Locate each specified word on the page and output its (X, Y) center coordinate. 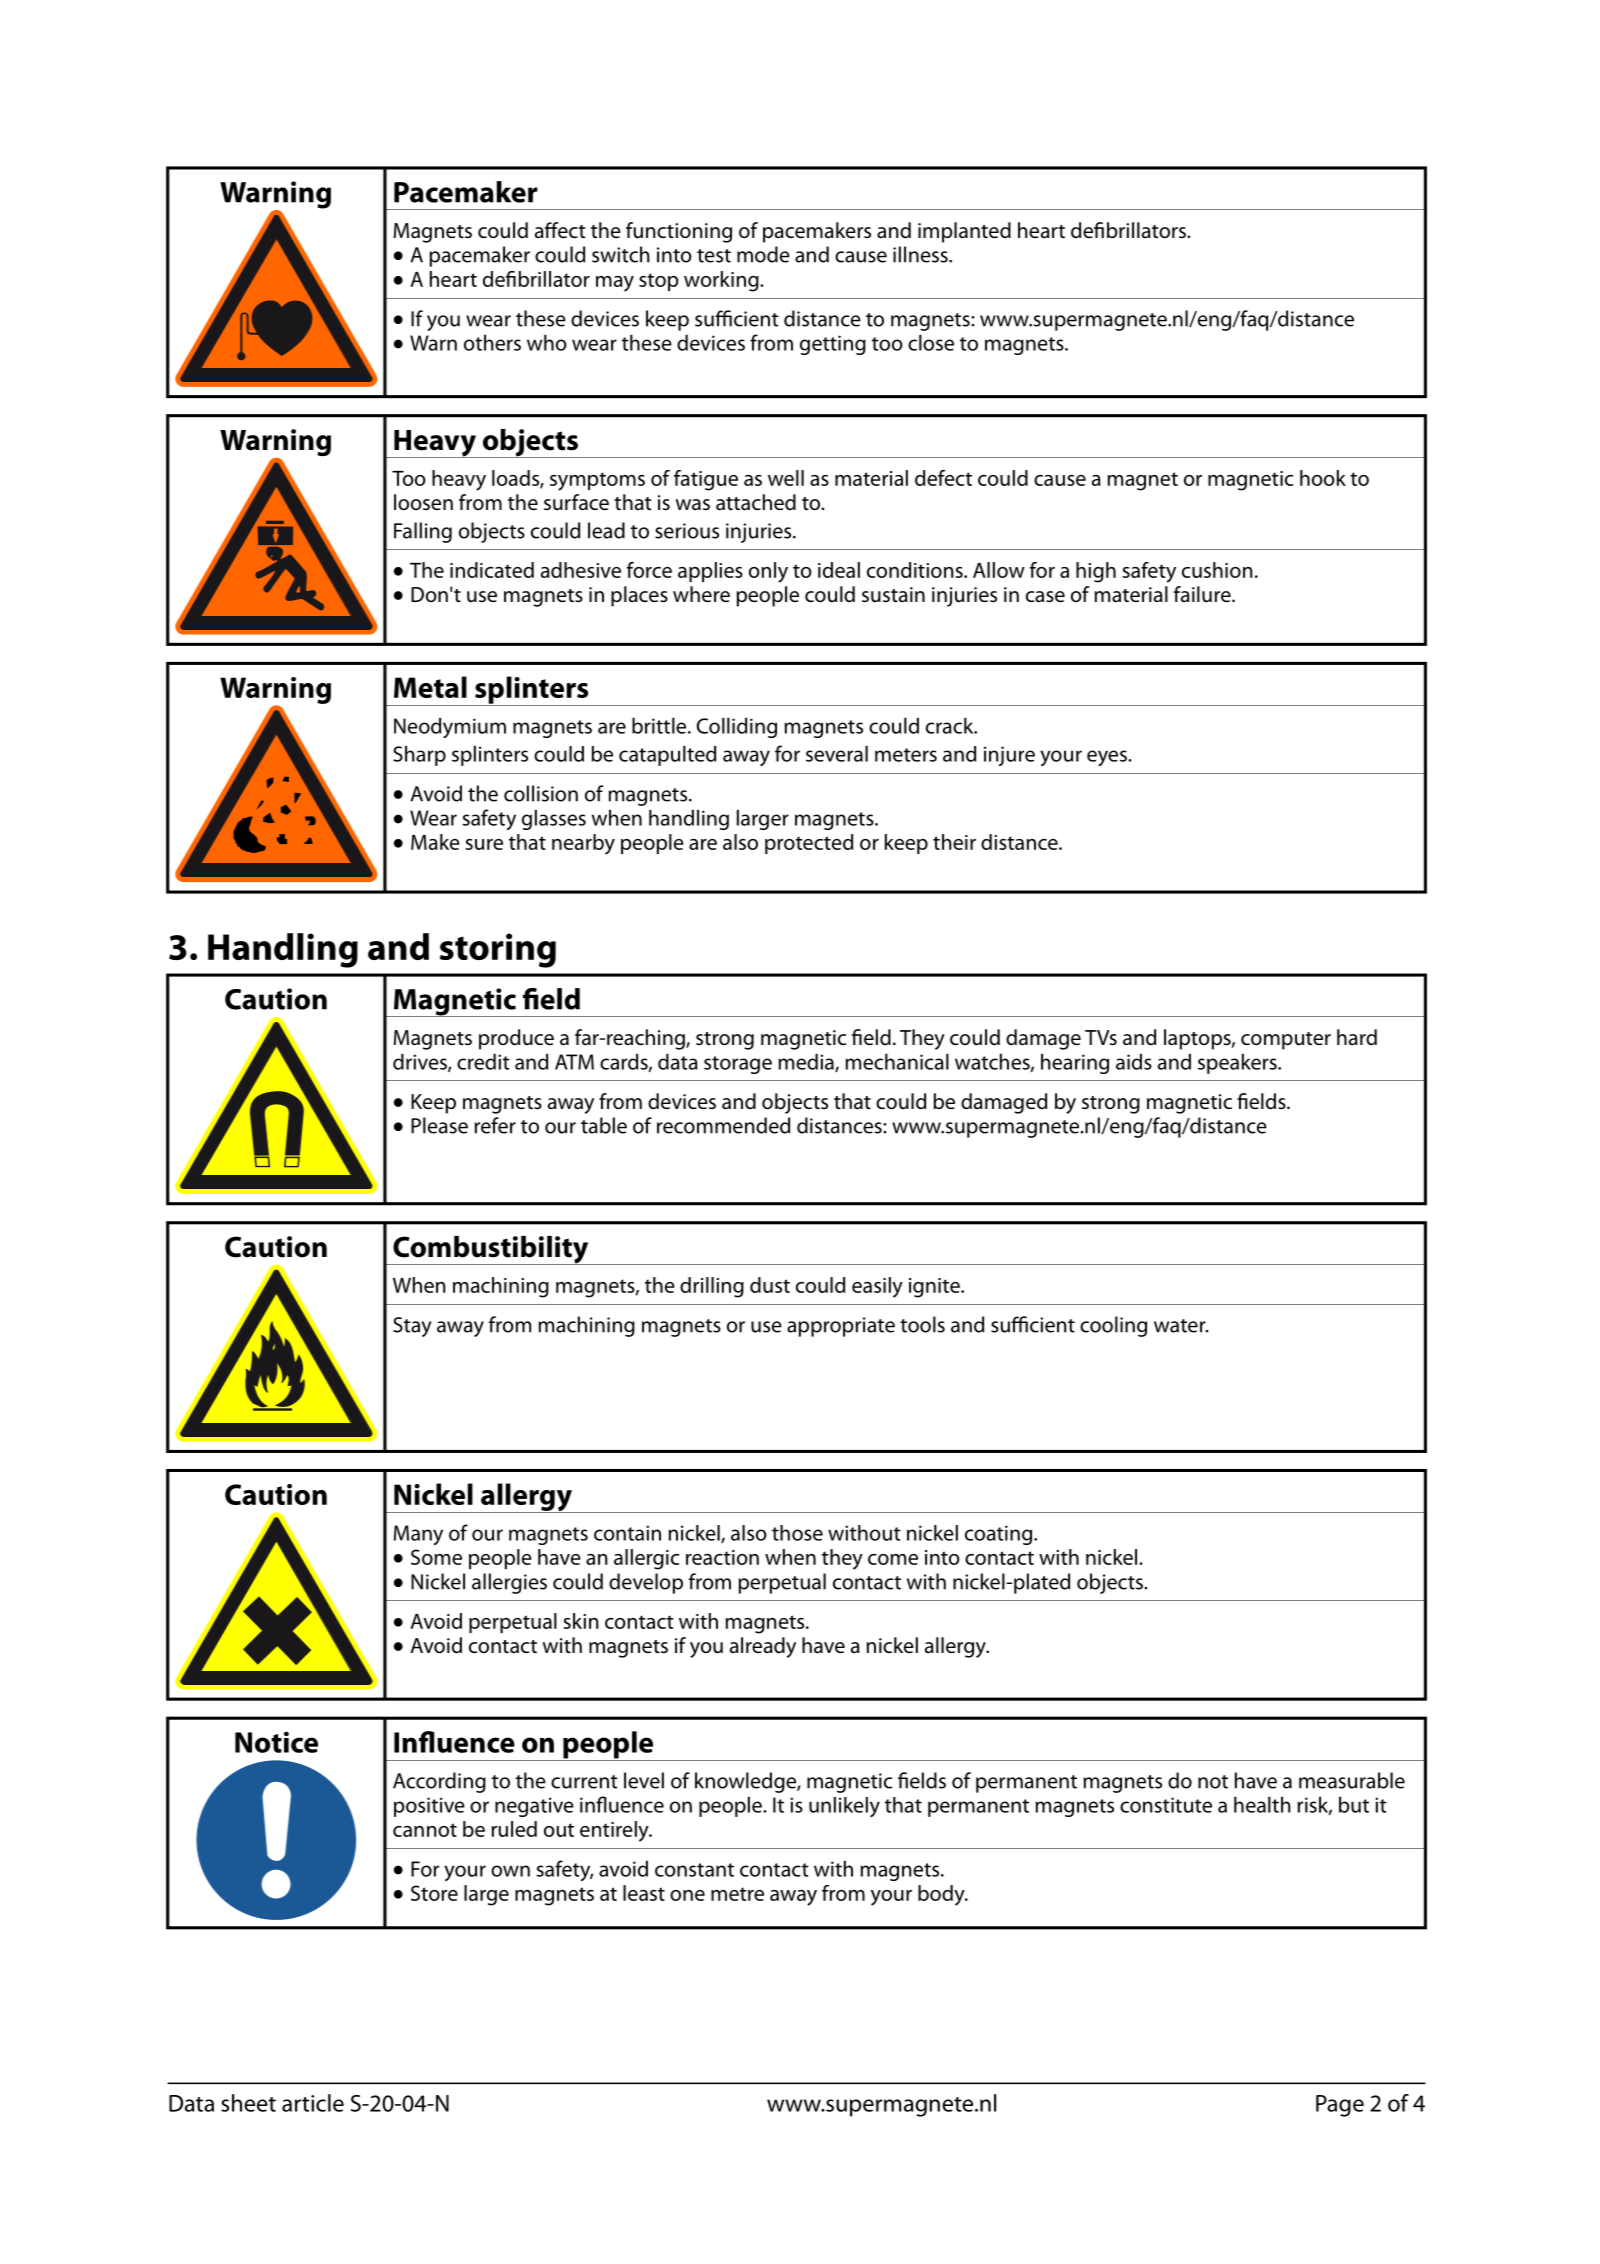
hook (1323, 478)
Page (1340, 2106)
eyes (1108, 758)
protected (809, 844)
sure (484, 844)
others (492, 342)
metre (737, 1894)
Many (418, 1535)
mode (763, 254)
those (797, 1533)
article (313, 2103)
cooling (1113, 1326)
